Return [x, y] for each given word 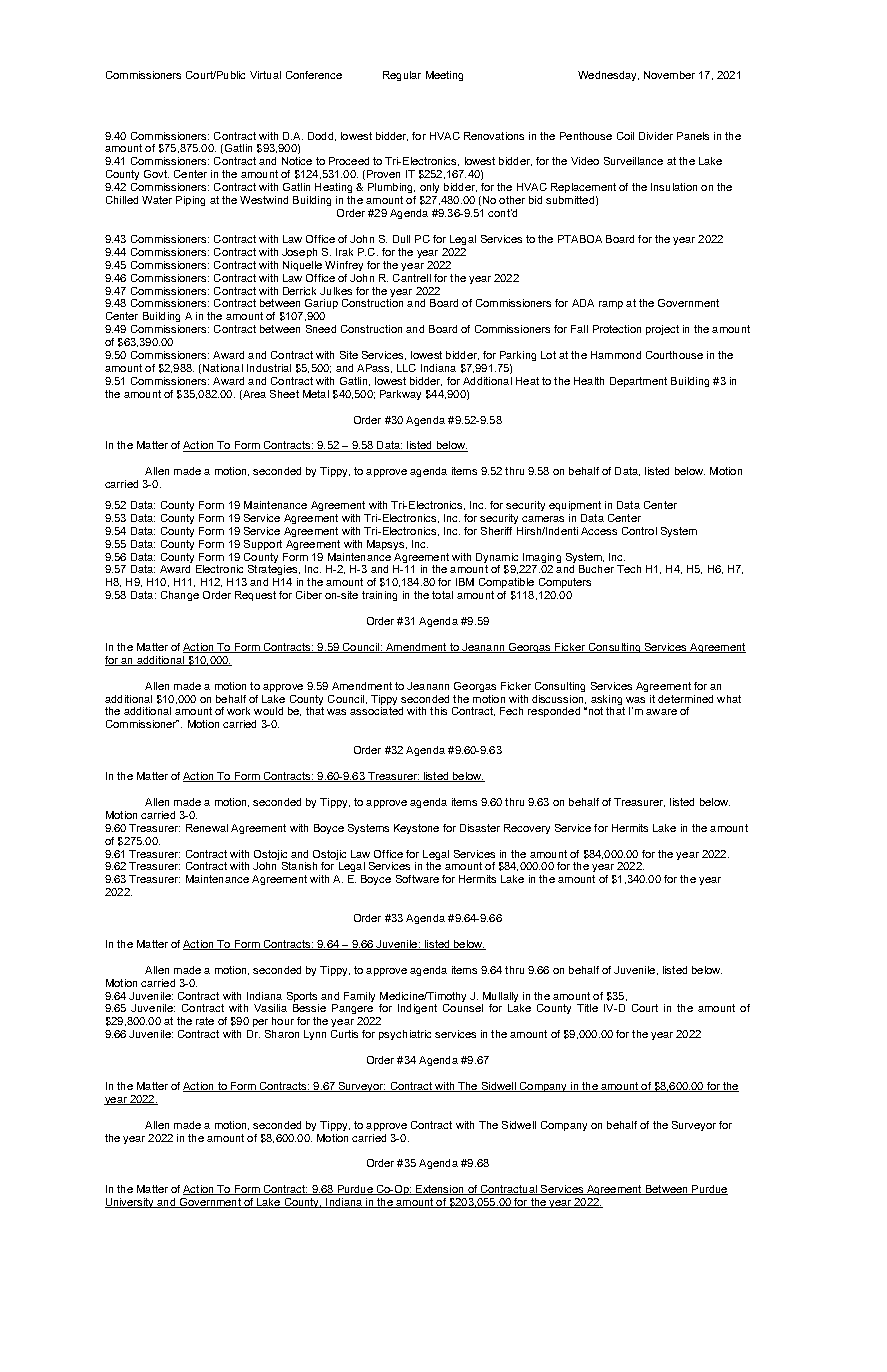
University [130, 1203]
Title [587, 1008]
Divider [656, 136]
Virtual [265, 75]
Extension [440, 1190]
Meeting [444, 76]
